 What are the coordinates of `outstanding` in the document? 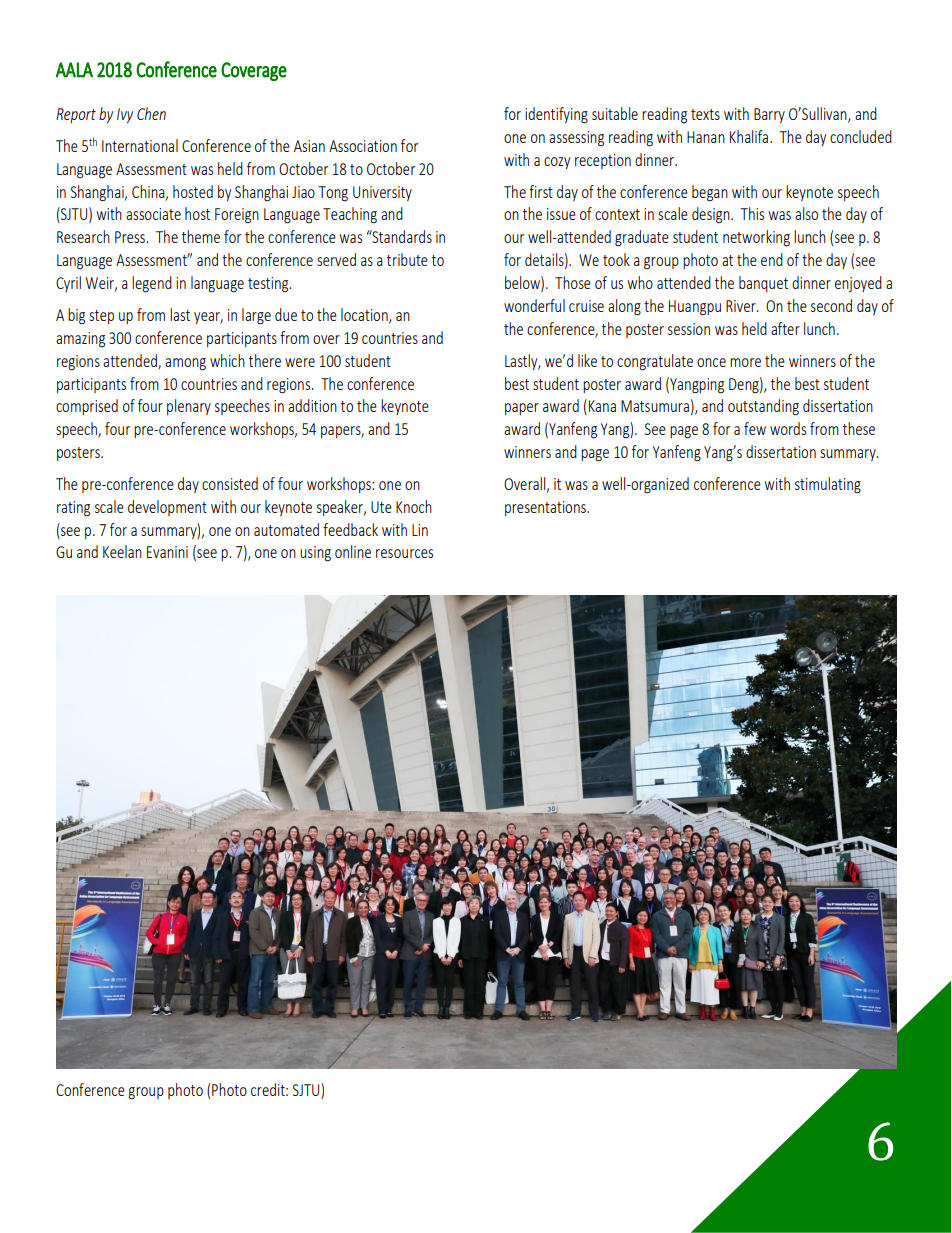 It's located at (763, 407).
